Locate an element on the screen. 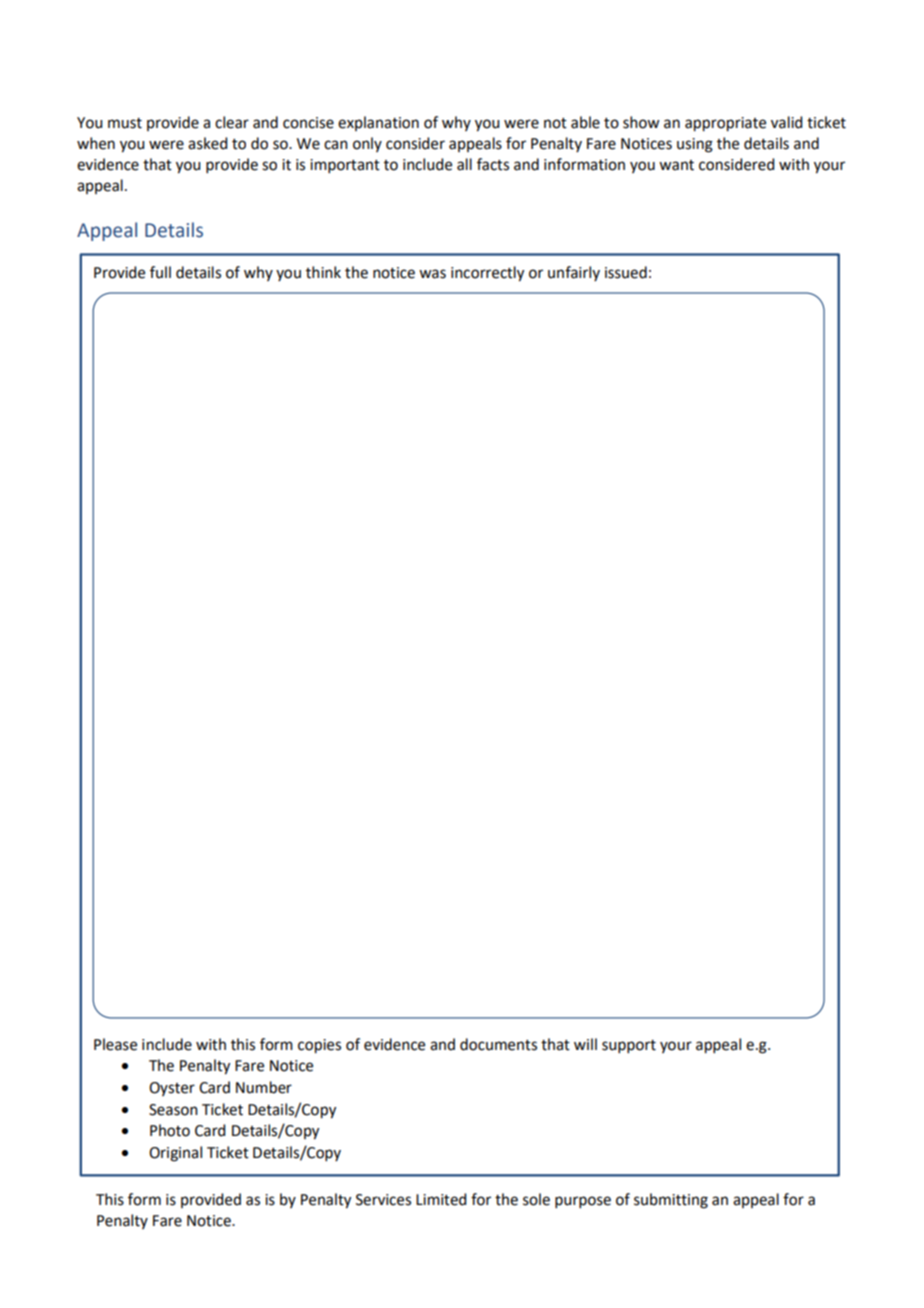 The height and width of the screenshot is (1308, 924). Original is located at coordinates (175, 1154).
